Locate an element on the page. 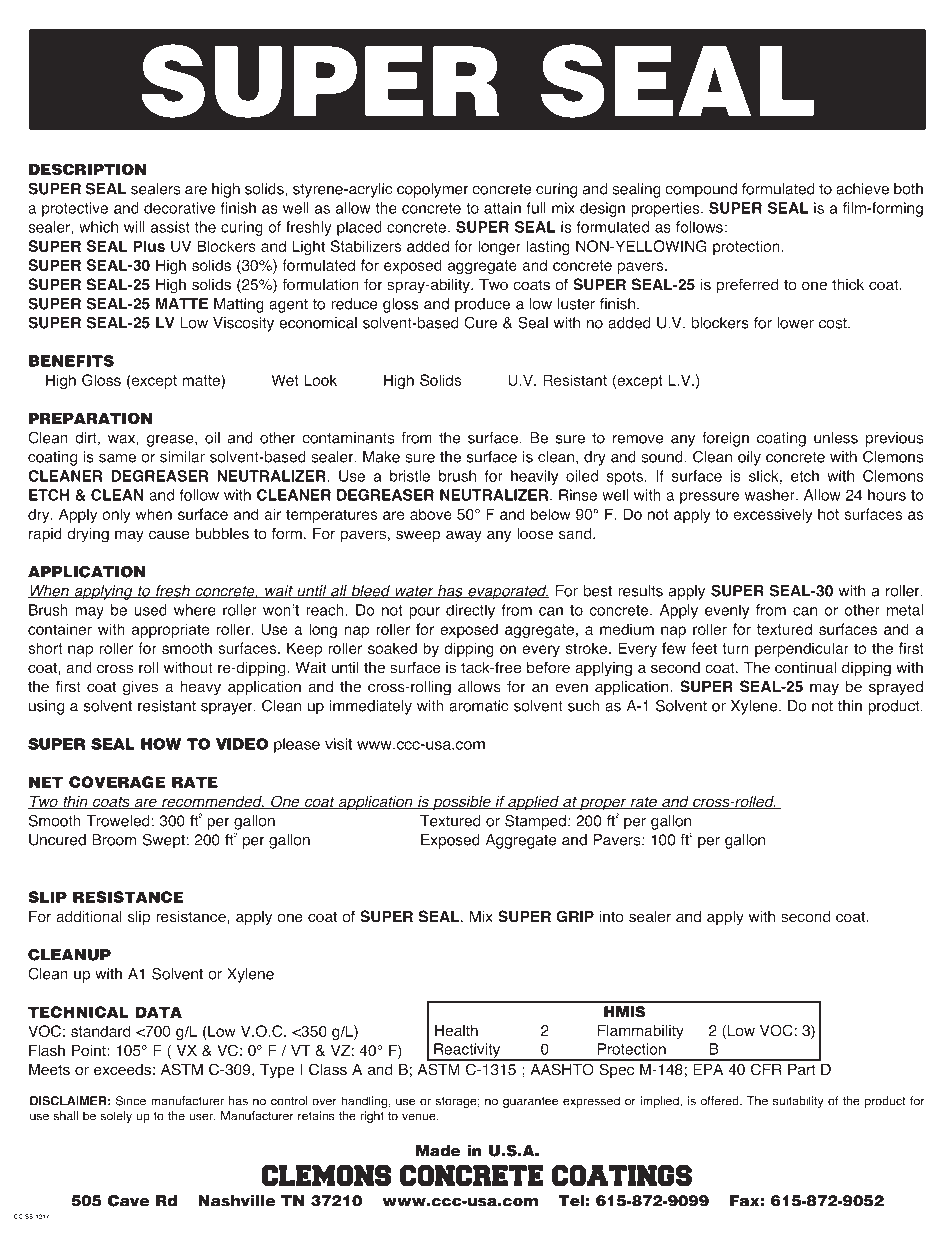 The width and height of the image is (952, 1233). attain is located at coordinates (502, 208).
